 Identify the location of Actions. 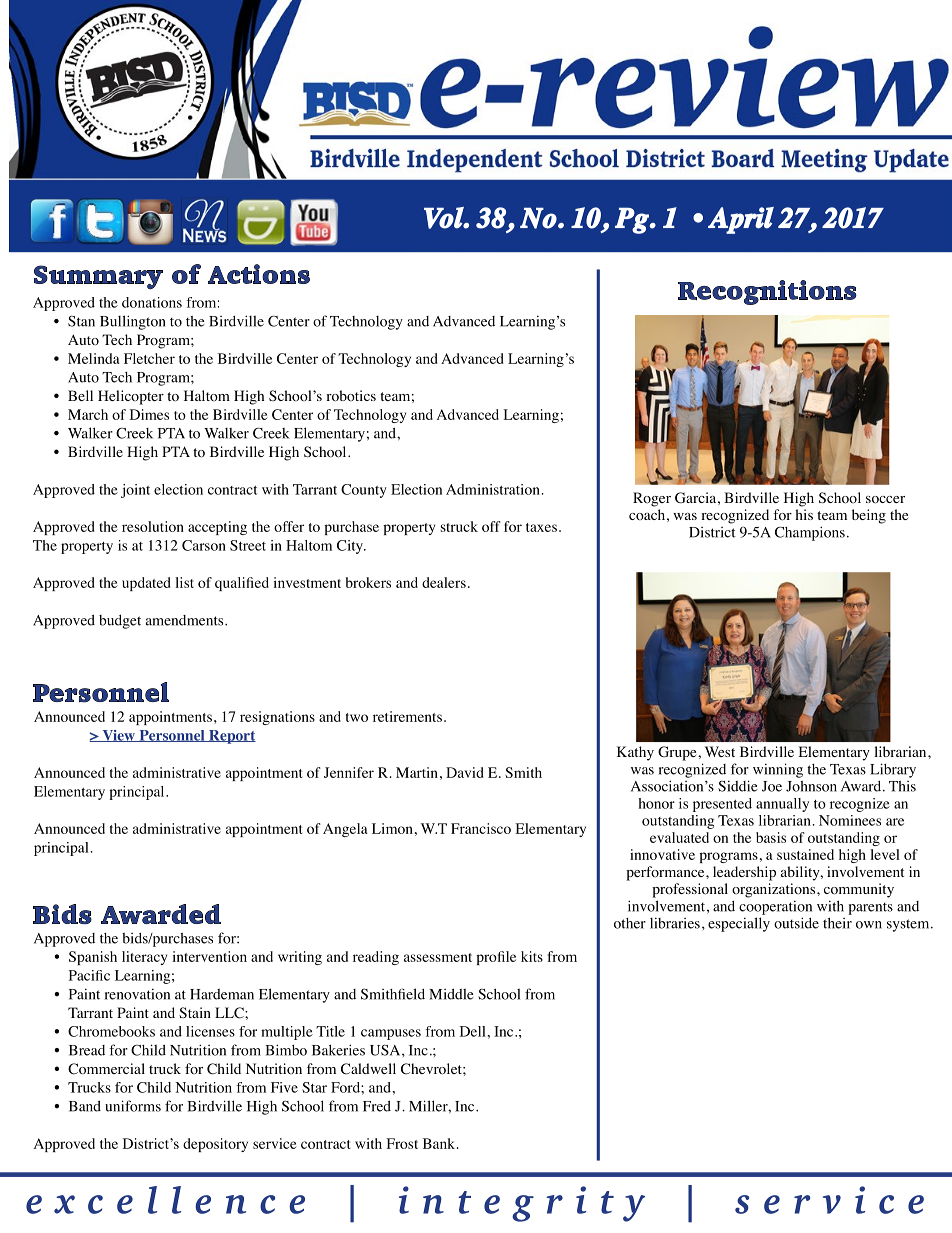
(259, 274).
